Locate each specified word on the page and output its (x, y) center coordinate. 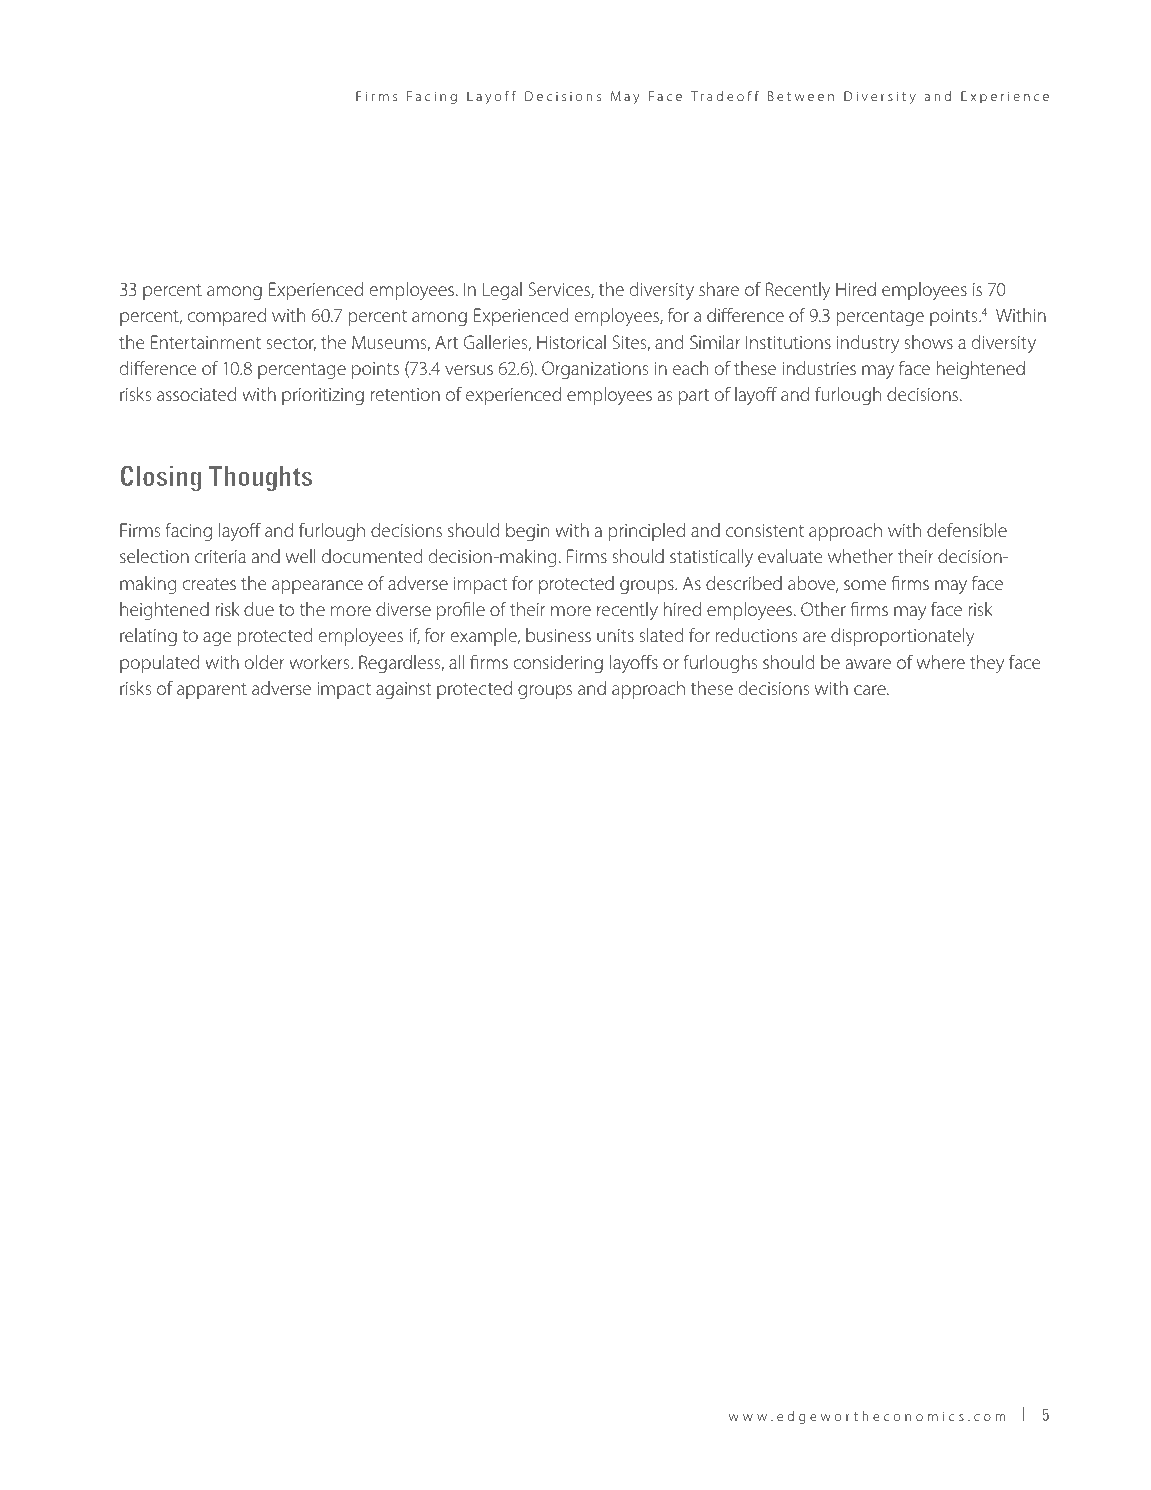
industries (819, 368)
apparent (212, 691)
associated (196, 394)
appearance (317, 587)
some (865, 585)
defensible (967, 530)
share (719, 289)
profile (461, 610)
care (871, 690)
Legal (502, 291)
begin (527, 532)
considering (558, 664)
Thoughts (260, 478)
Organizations (595, 370)
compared (227, 317)
